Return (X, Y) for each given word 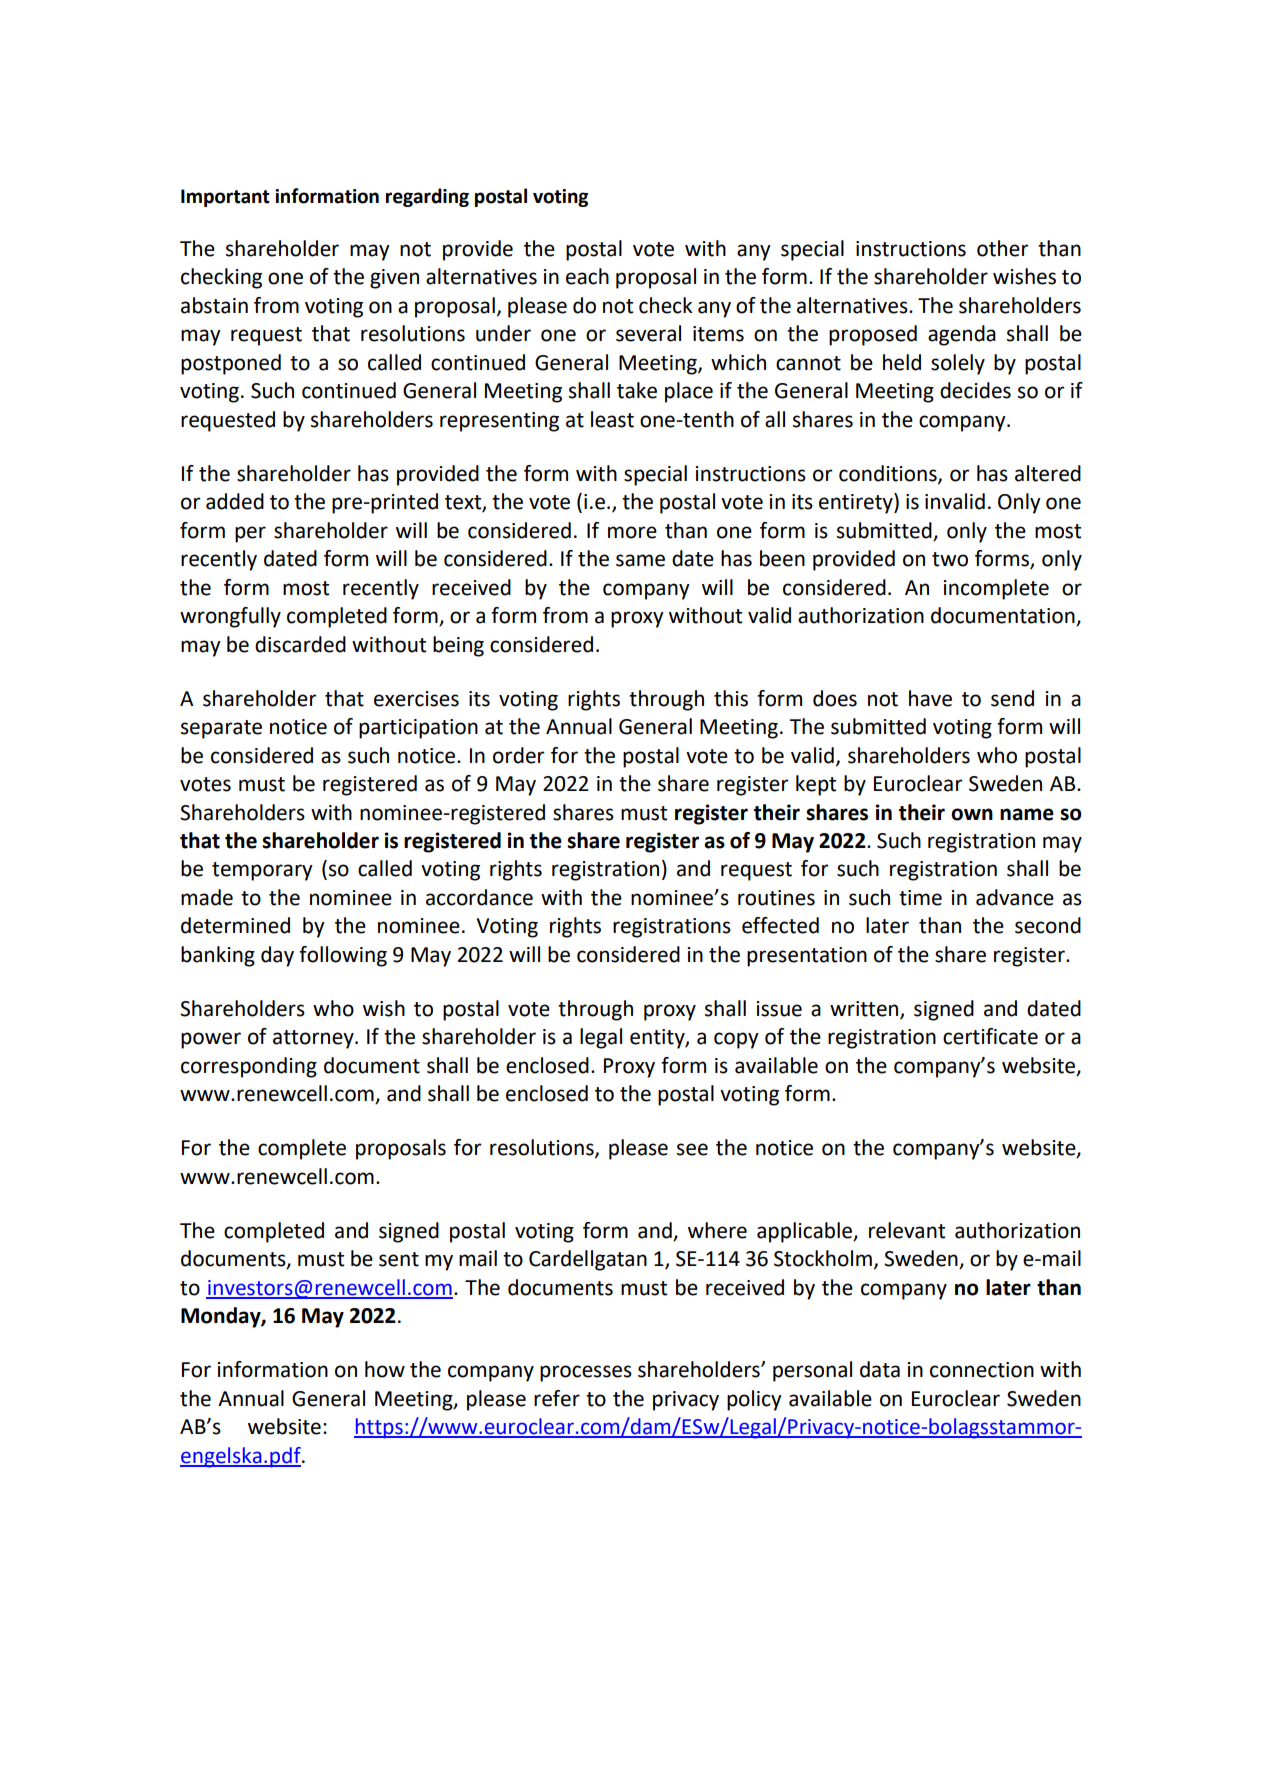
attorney (314, 1039)
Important (225, 198)
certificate (990, 1036)
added (235, 501)
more (632, 532)
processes (586, 1373)
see (692, 1149)
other (1003, 248)
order (519, 755)
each (587, 276)
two (950, 559)
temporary (262, 871)
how (385, 1369)
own (972, 814)
